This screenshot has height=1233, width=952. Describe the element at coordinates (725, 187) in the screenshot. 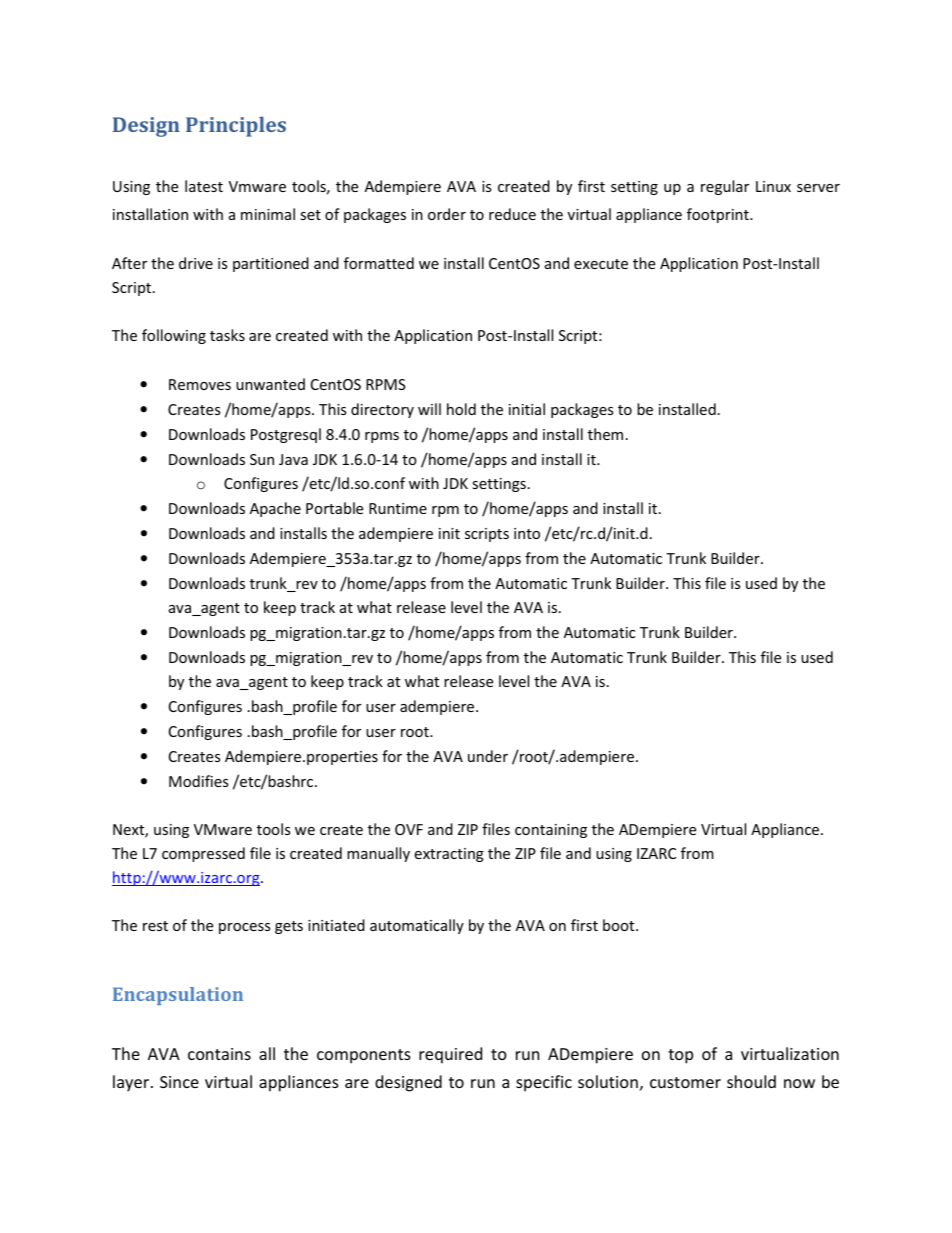

I see `regular` at that location.
